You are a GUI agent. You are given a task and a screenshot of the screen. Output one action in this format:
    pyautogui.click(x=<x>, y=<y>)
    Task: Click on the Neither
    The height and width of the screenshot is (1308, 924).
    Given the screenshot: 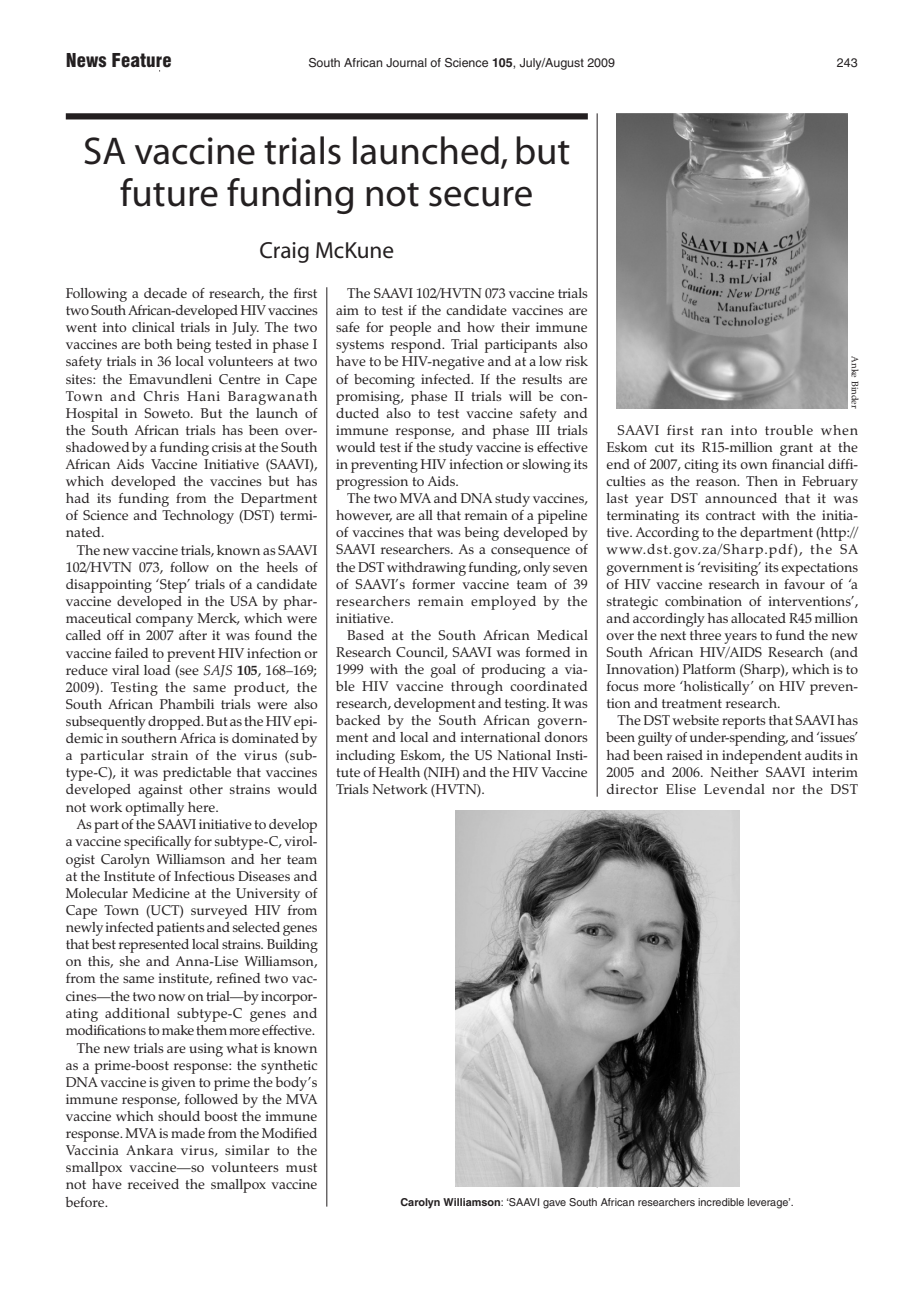 What is the action you would take?
    pyautogui.click(x=734, y=772)
